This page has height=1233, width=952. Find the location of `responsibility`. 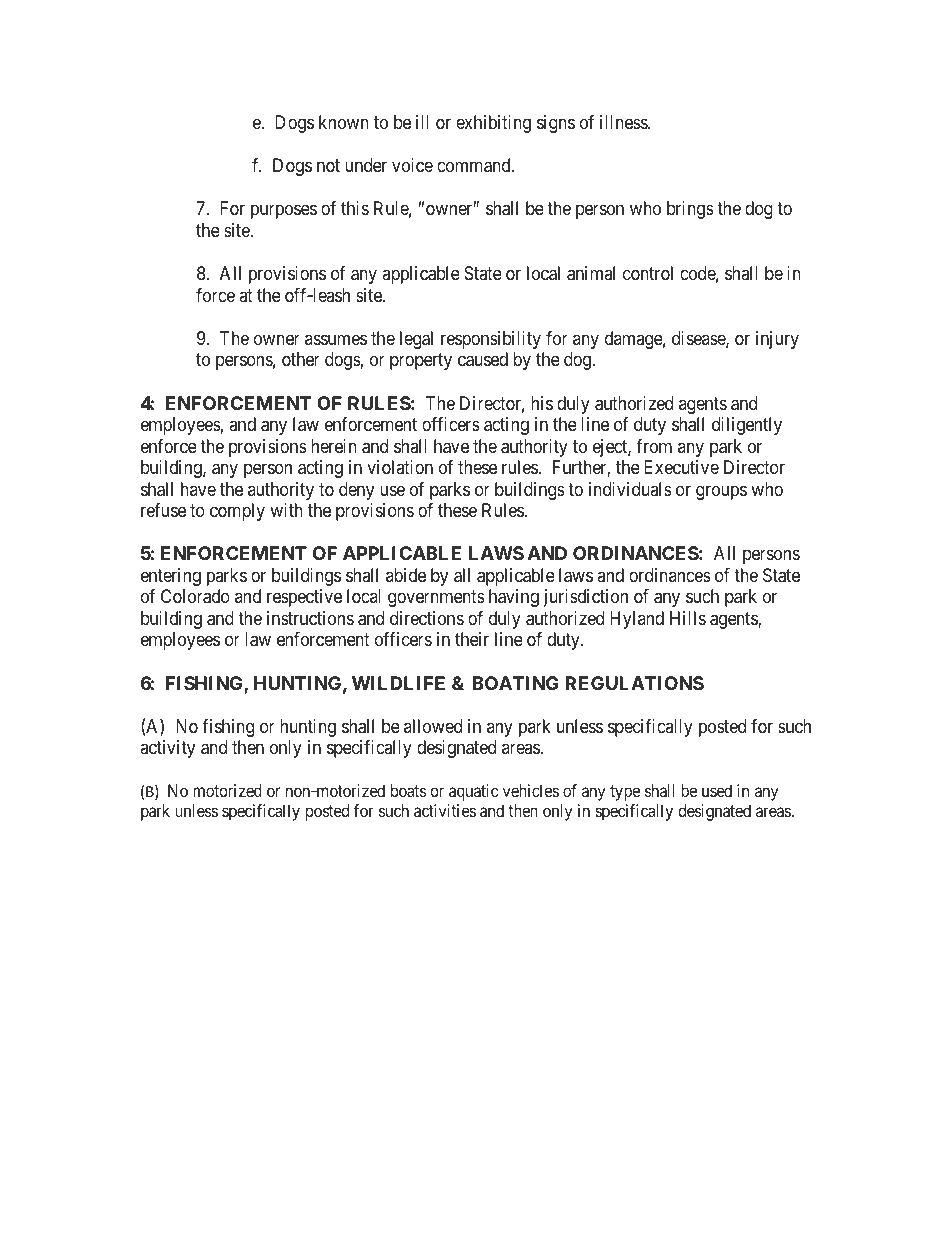

responsibility is located at coordinates (491, 340).
